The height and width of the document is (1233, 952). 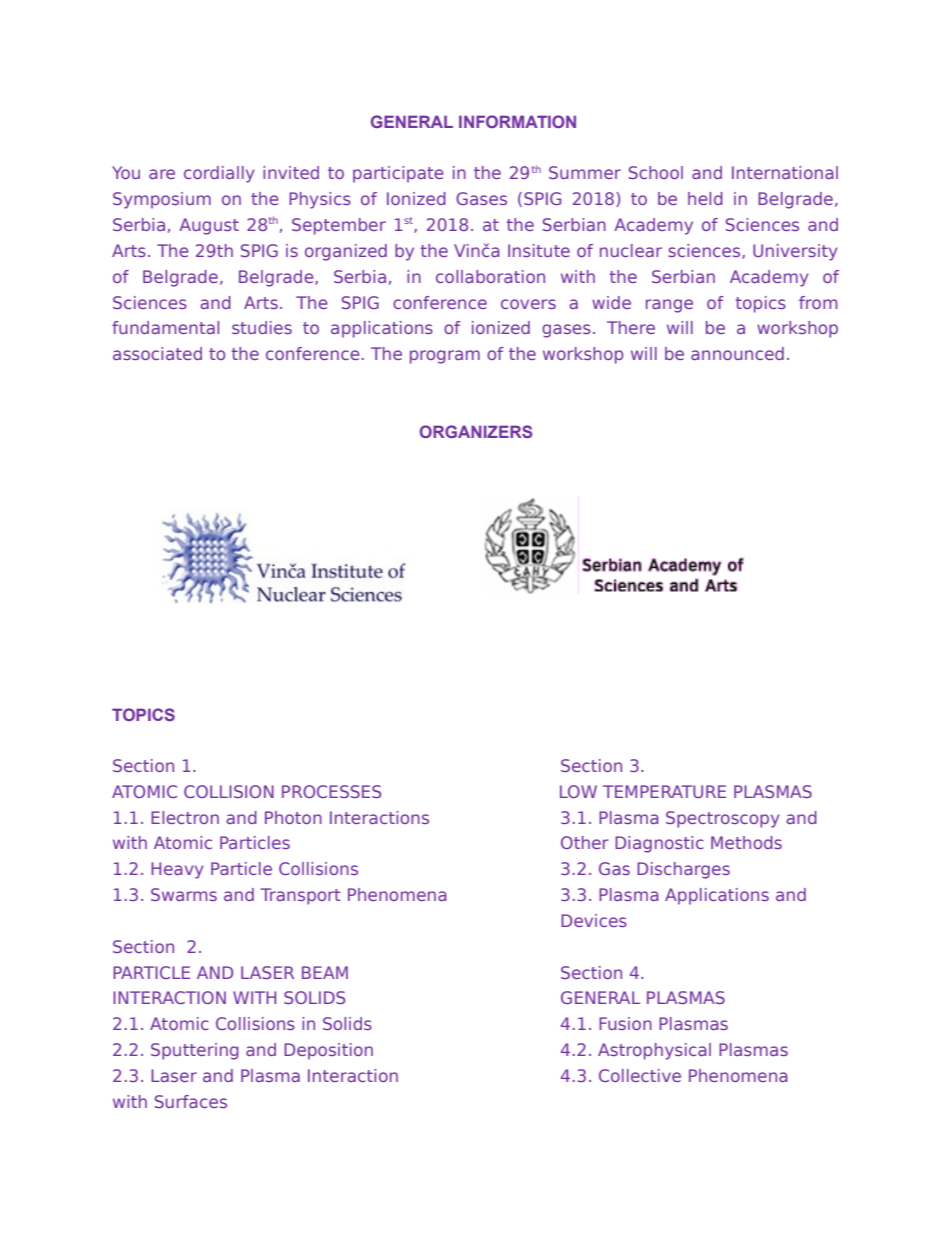 What do you see at coordinates (328, 1051) in the document?
I see `Deposition` at bounding box center [328, 1051].
